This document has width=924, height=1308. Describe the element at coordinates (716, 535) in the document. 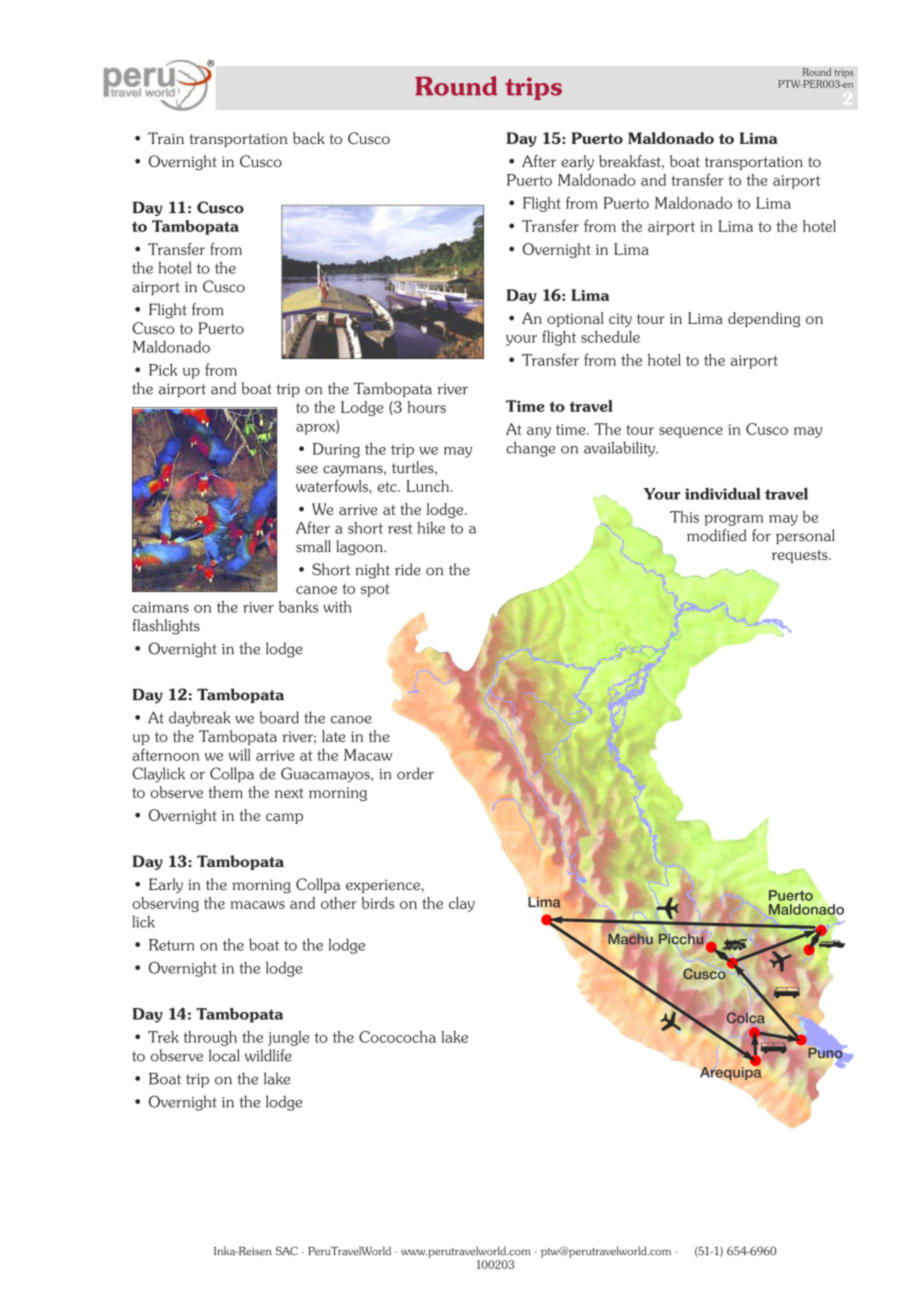

I see `modified` at that location.
